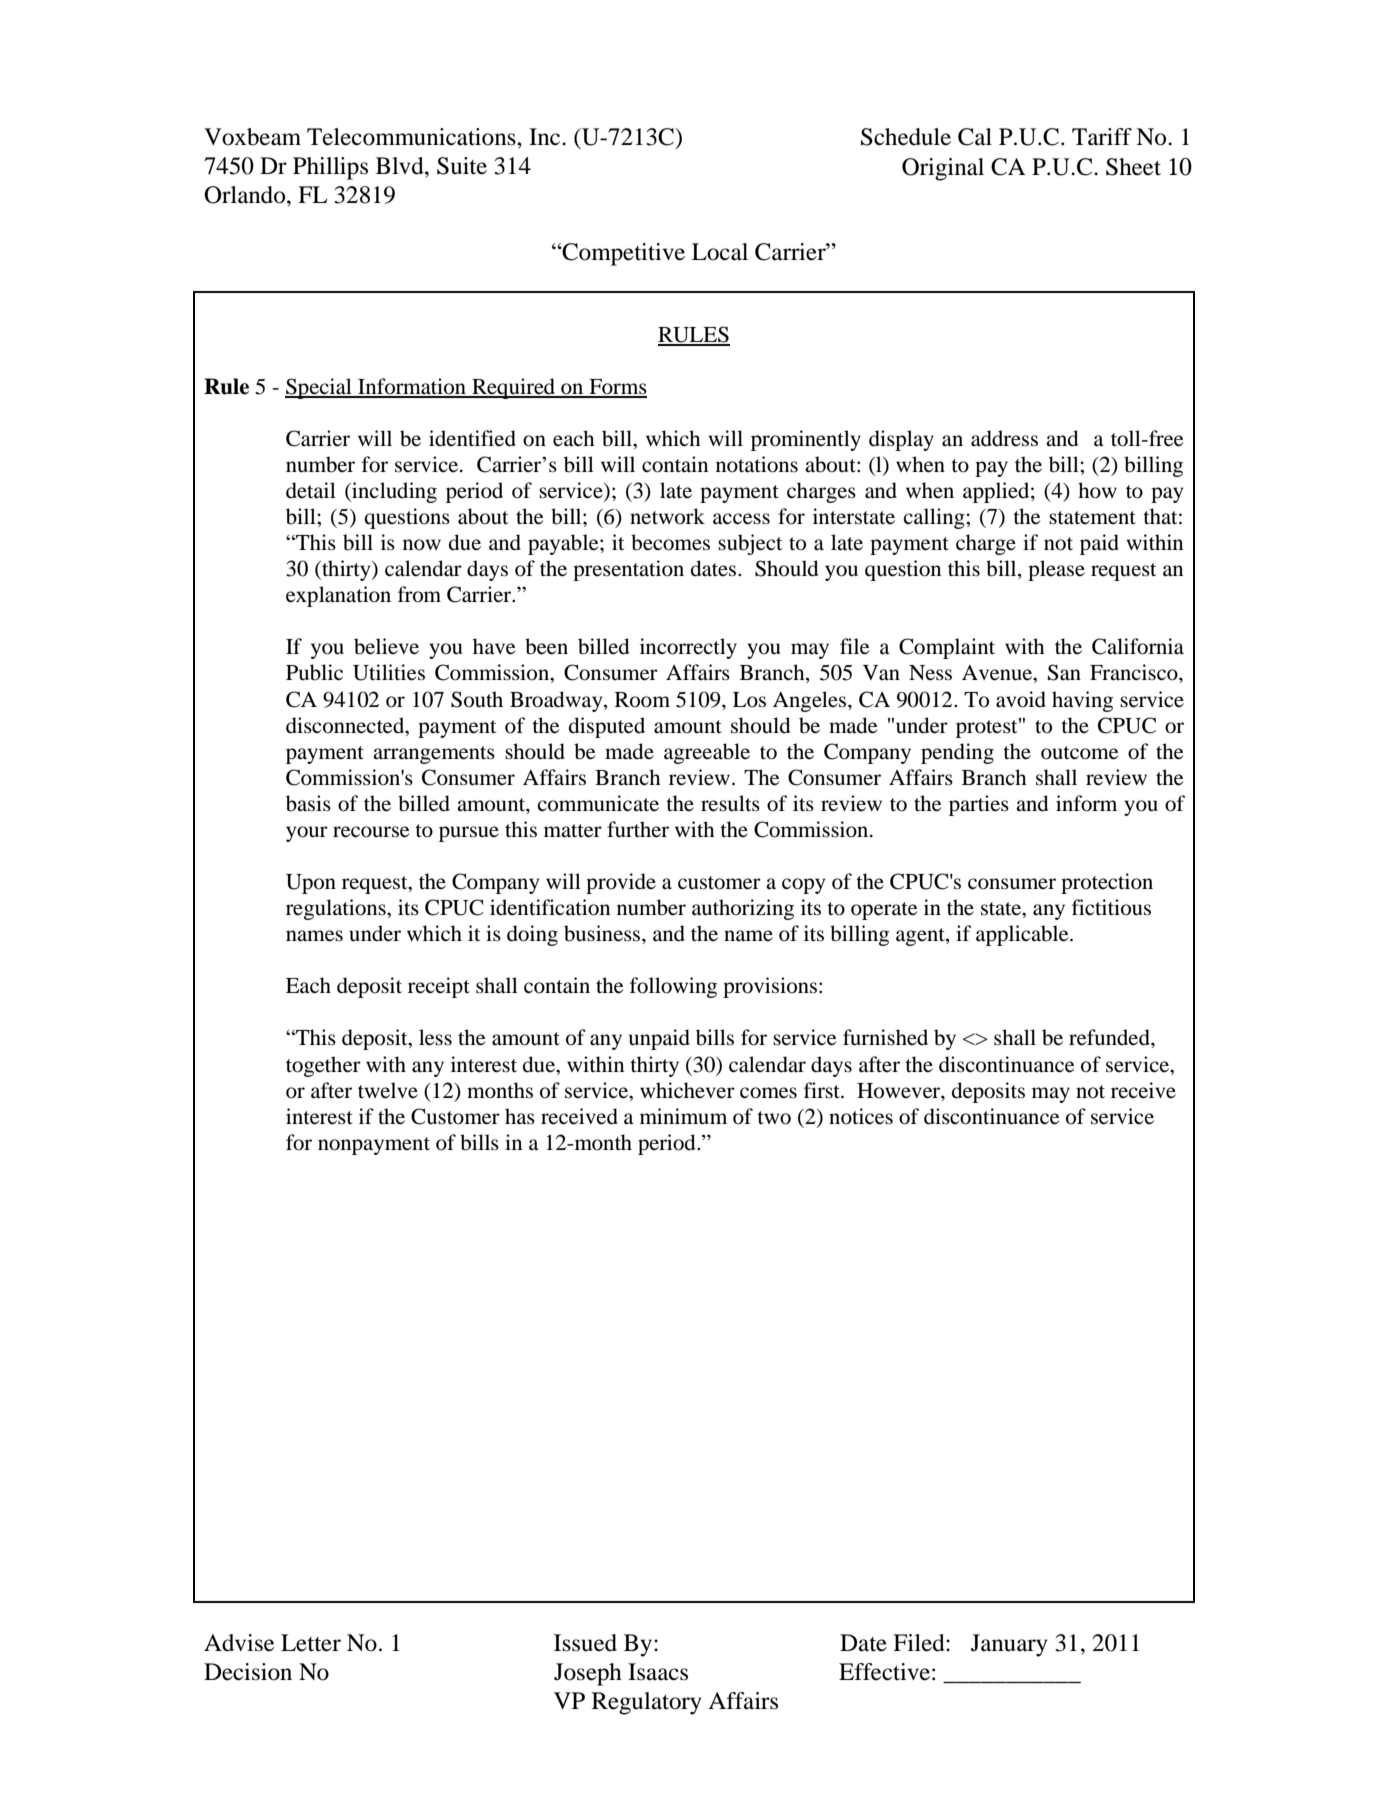 Image resolution: width=1388 pixels, height=1796 pixels. What do you see at coordinates (720, 252) in the image?
I see `Local` at bounding box center [720, 252].
